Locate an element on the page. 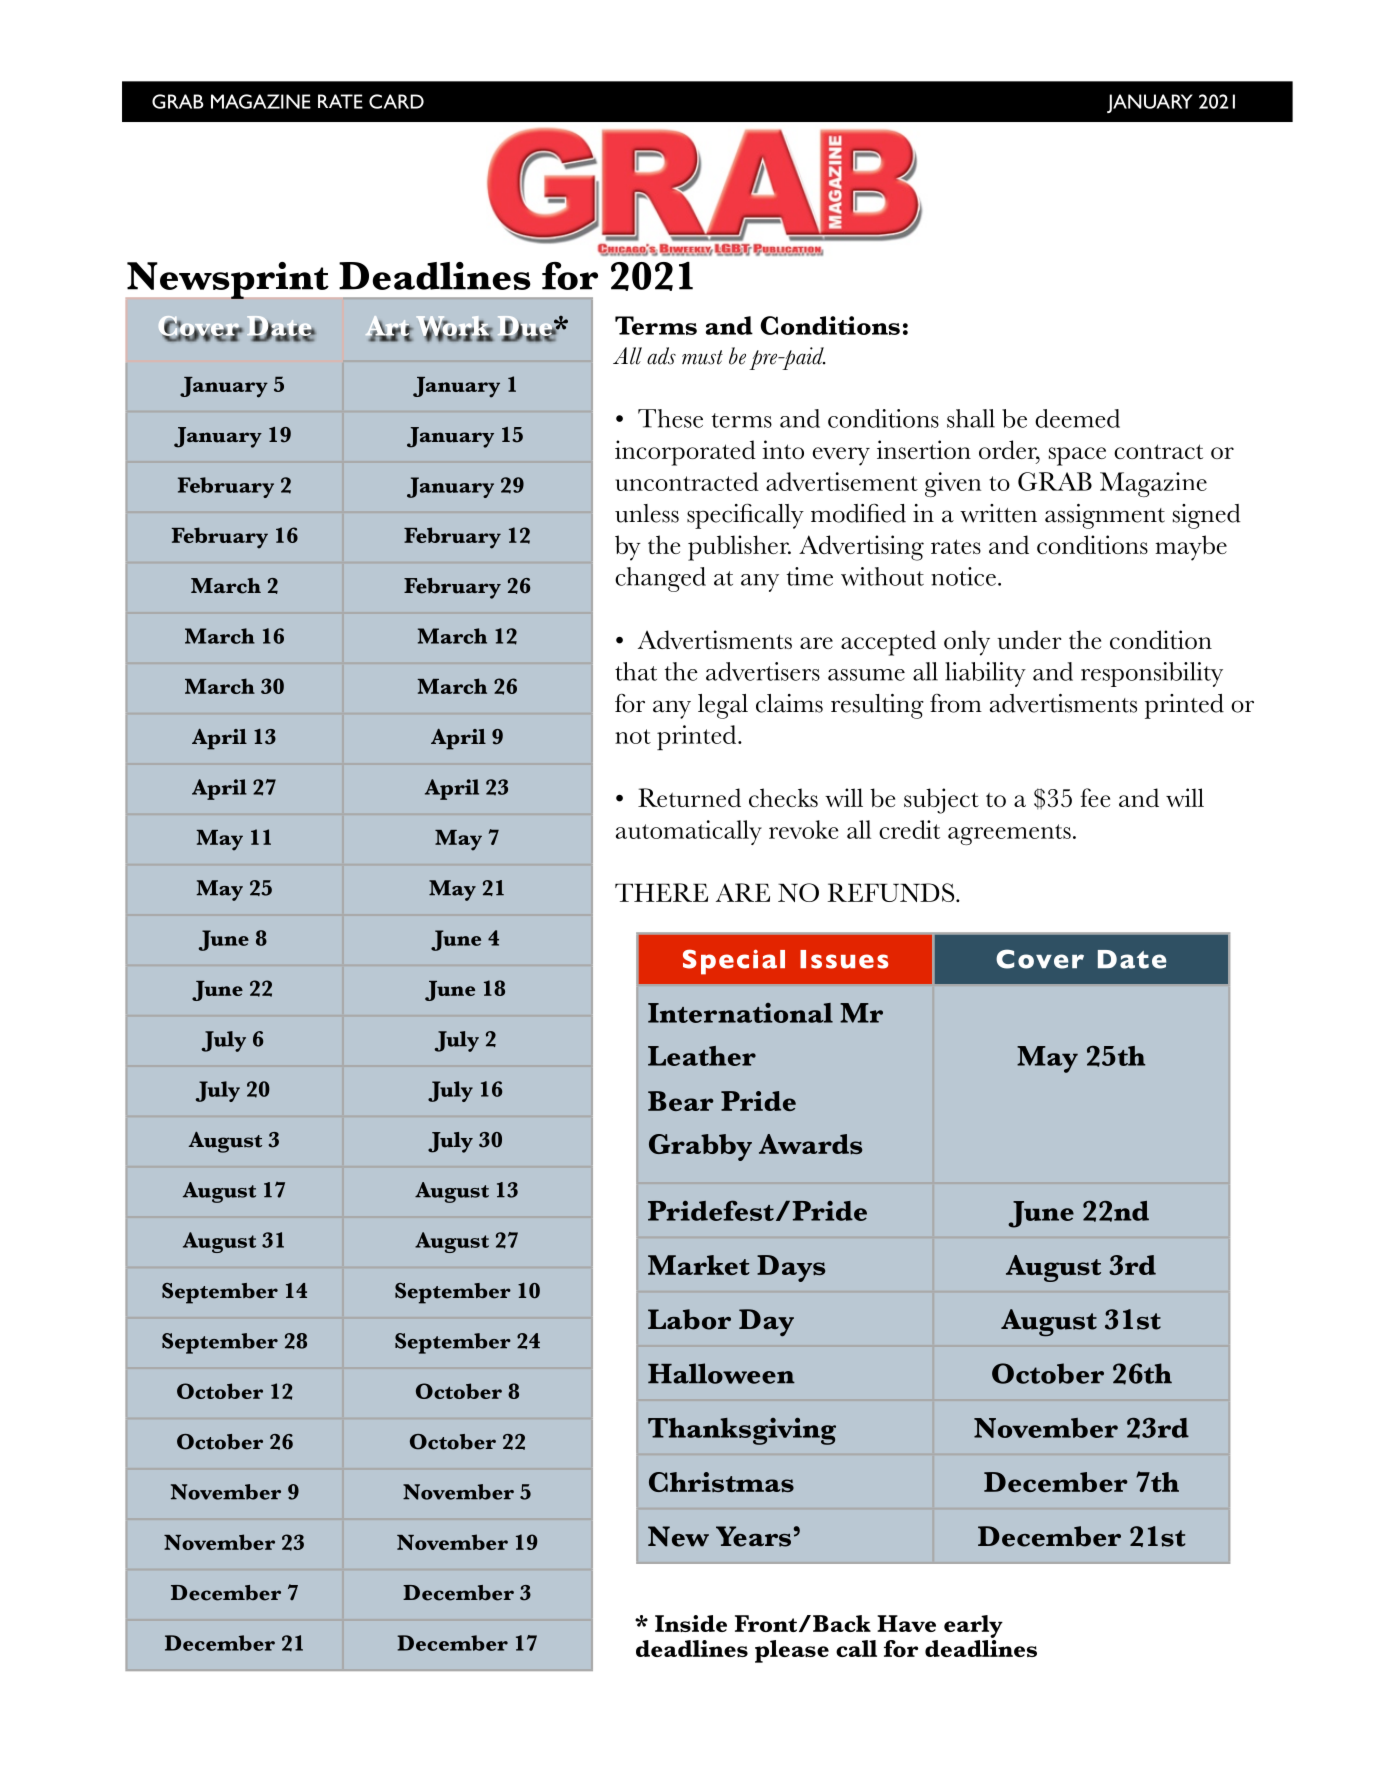 This document has width=1383, height=1790. THERE is located at coordinates (661, 892).
